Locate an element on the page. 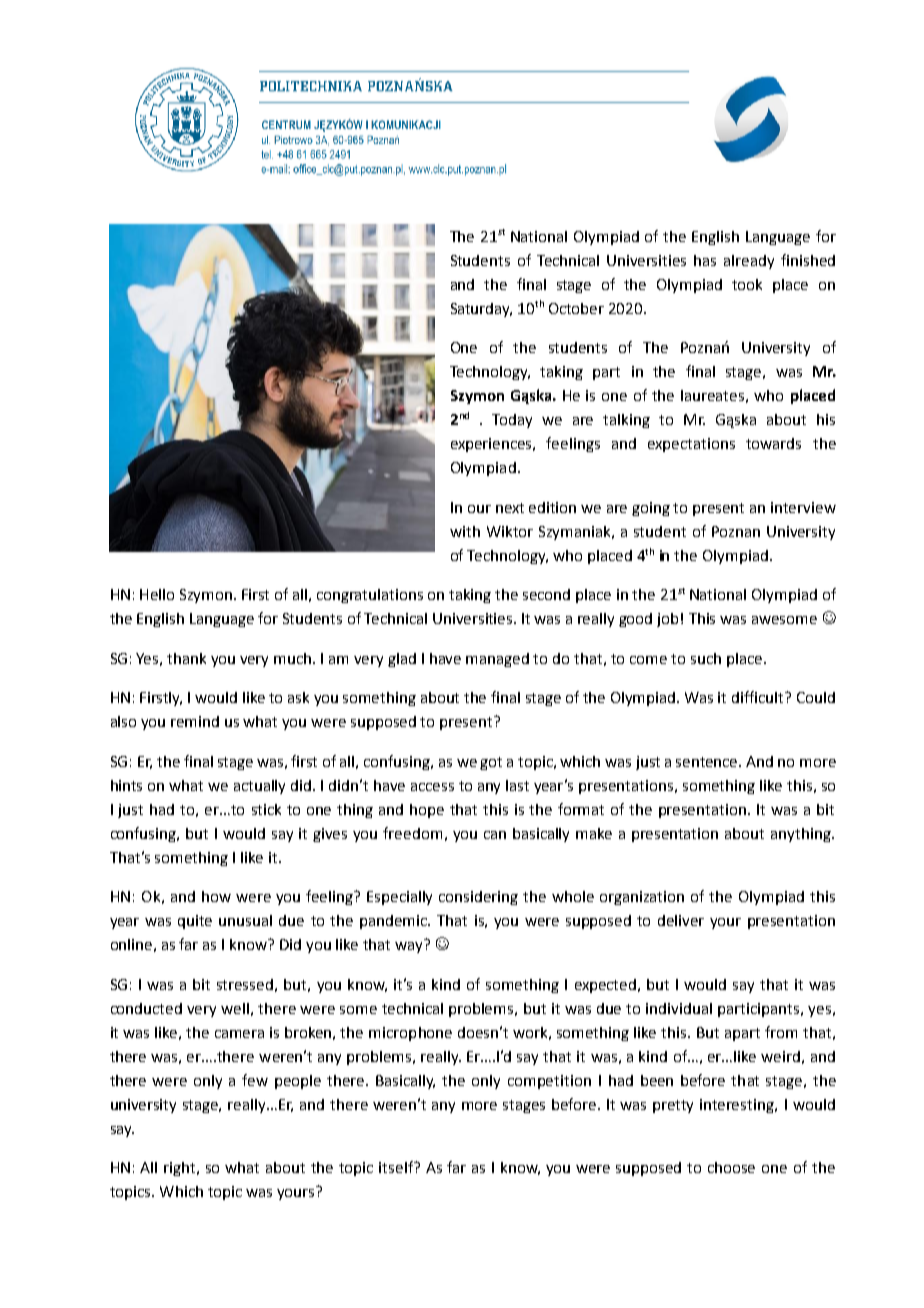  interview is located at coordinates (803, 507).
